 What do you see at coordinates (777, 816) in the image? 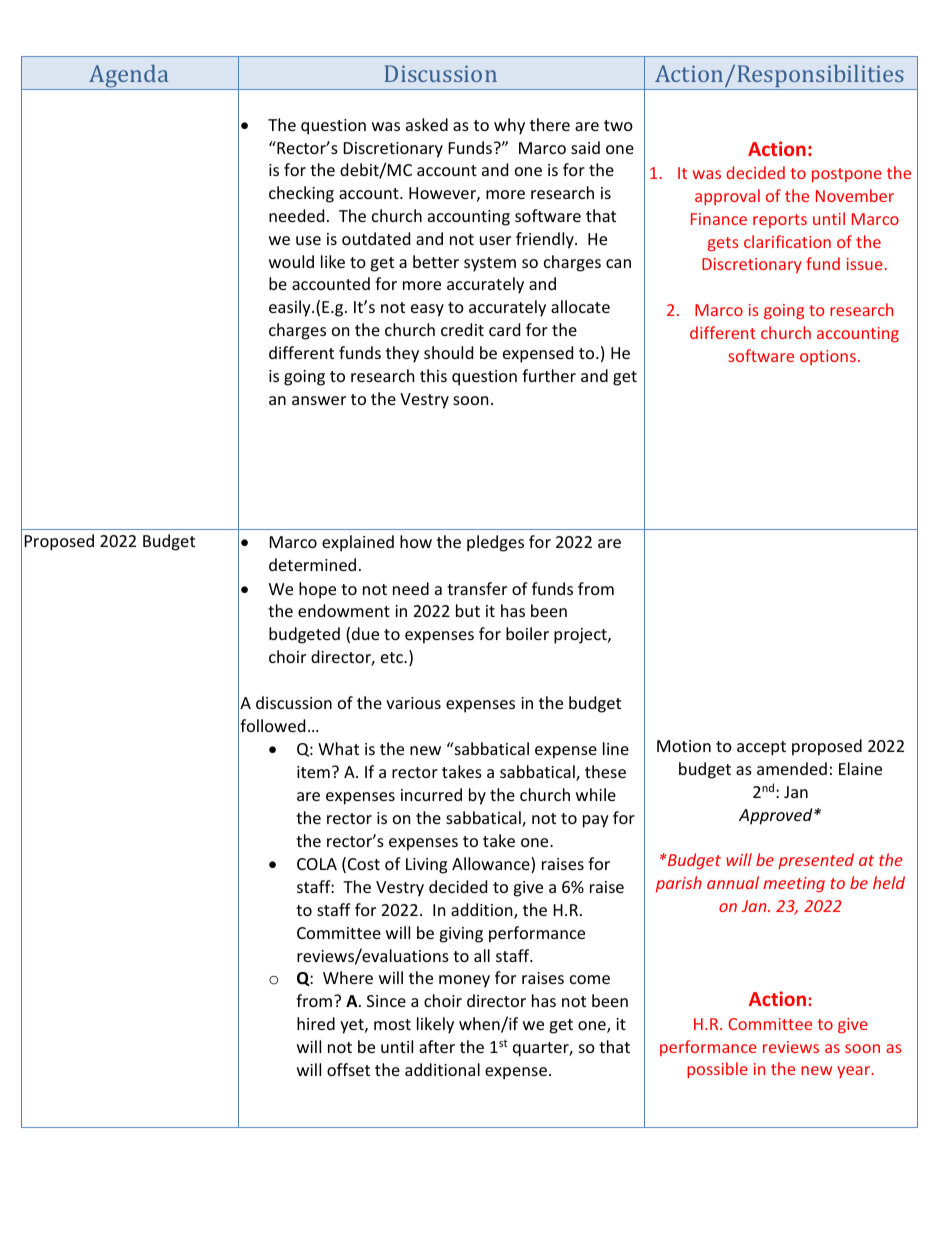
I see `Approved` at bounding box center [777, 816].
